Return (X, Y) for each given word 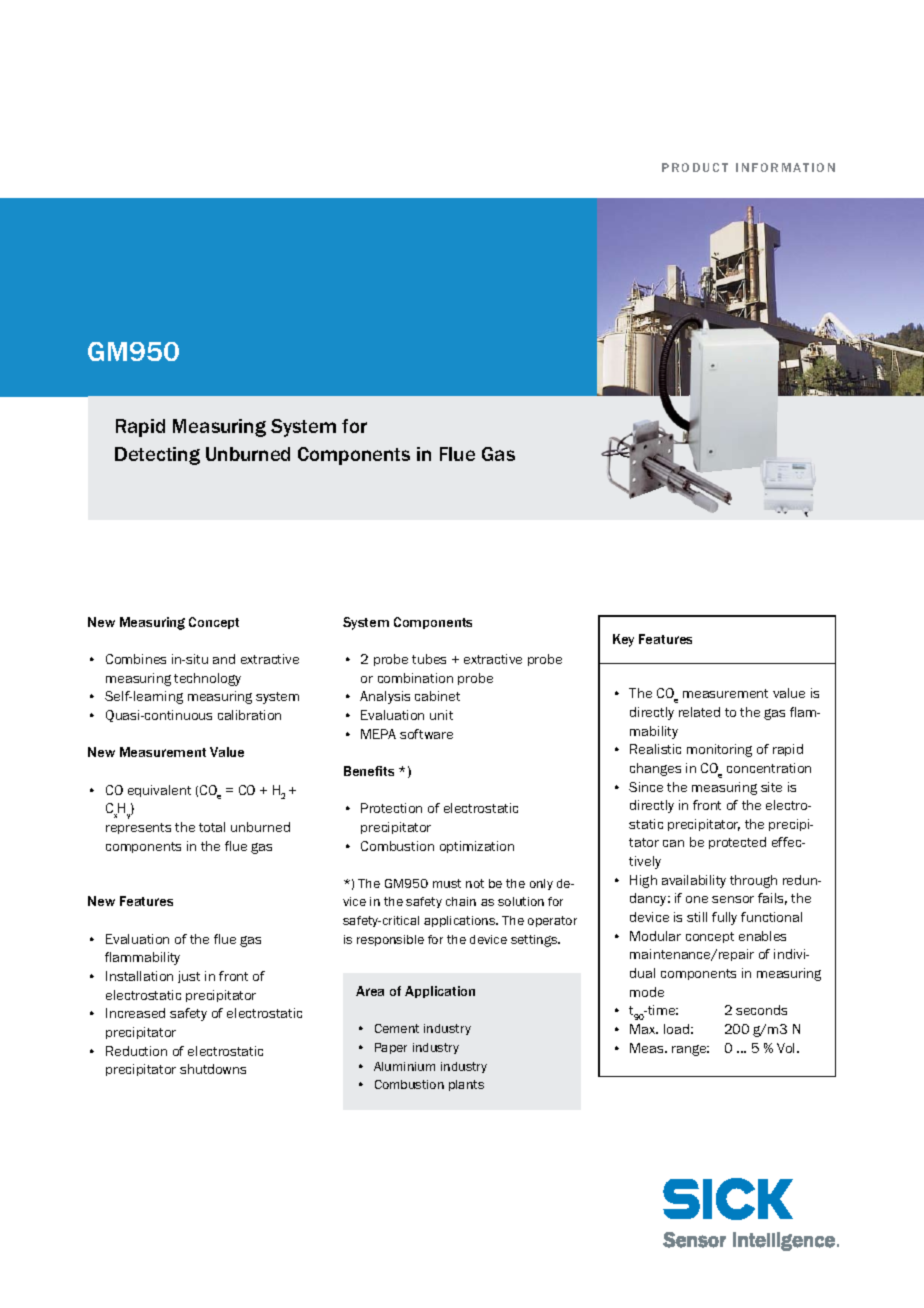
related (699, 712)
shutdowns (213, 1069)
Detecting (157, 456)
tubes (429, 659)
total (212, 827)
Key (623, 640)
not (475, 883)
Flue (457, 454)
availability (694, 881)
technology (207, 679)
